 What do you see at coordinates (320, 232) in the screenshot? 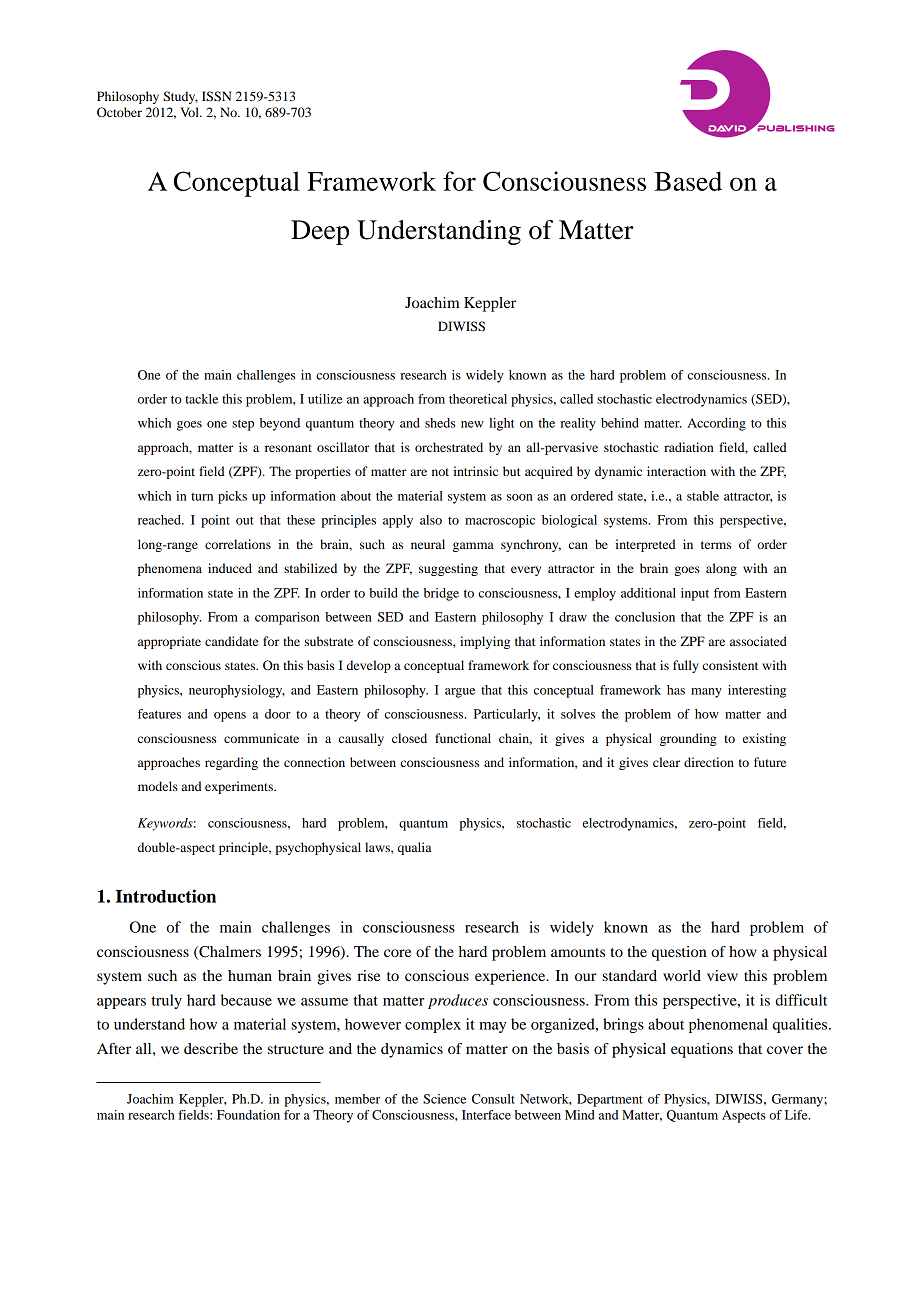
I see `Deep` at bounding box center [320, 232].
